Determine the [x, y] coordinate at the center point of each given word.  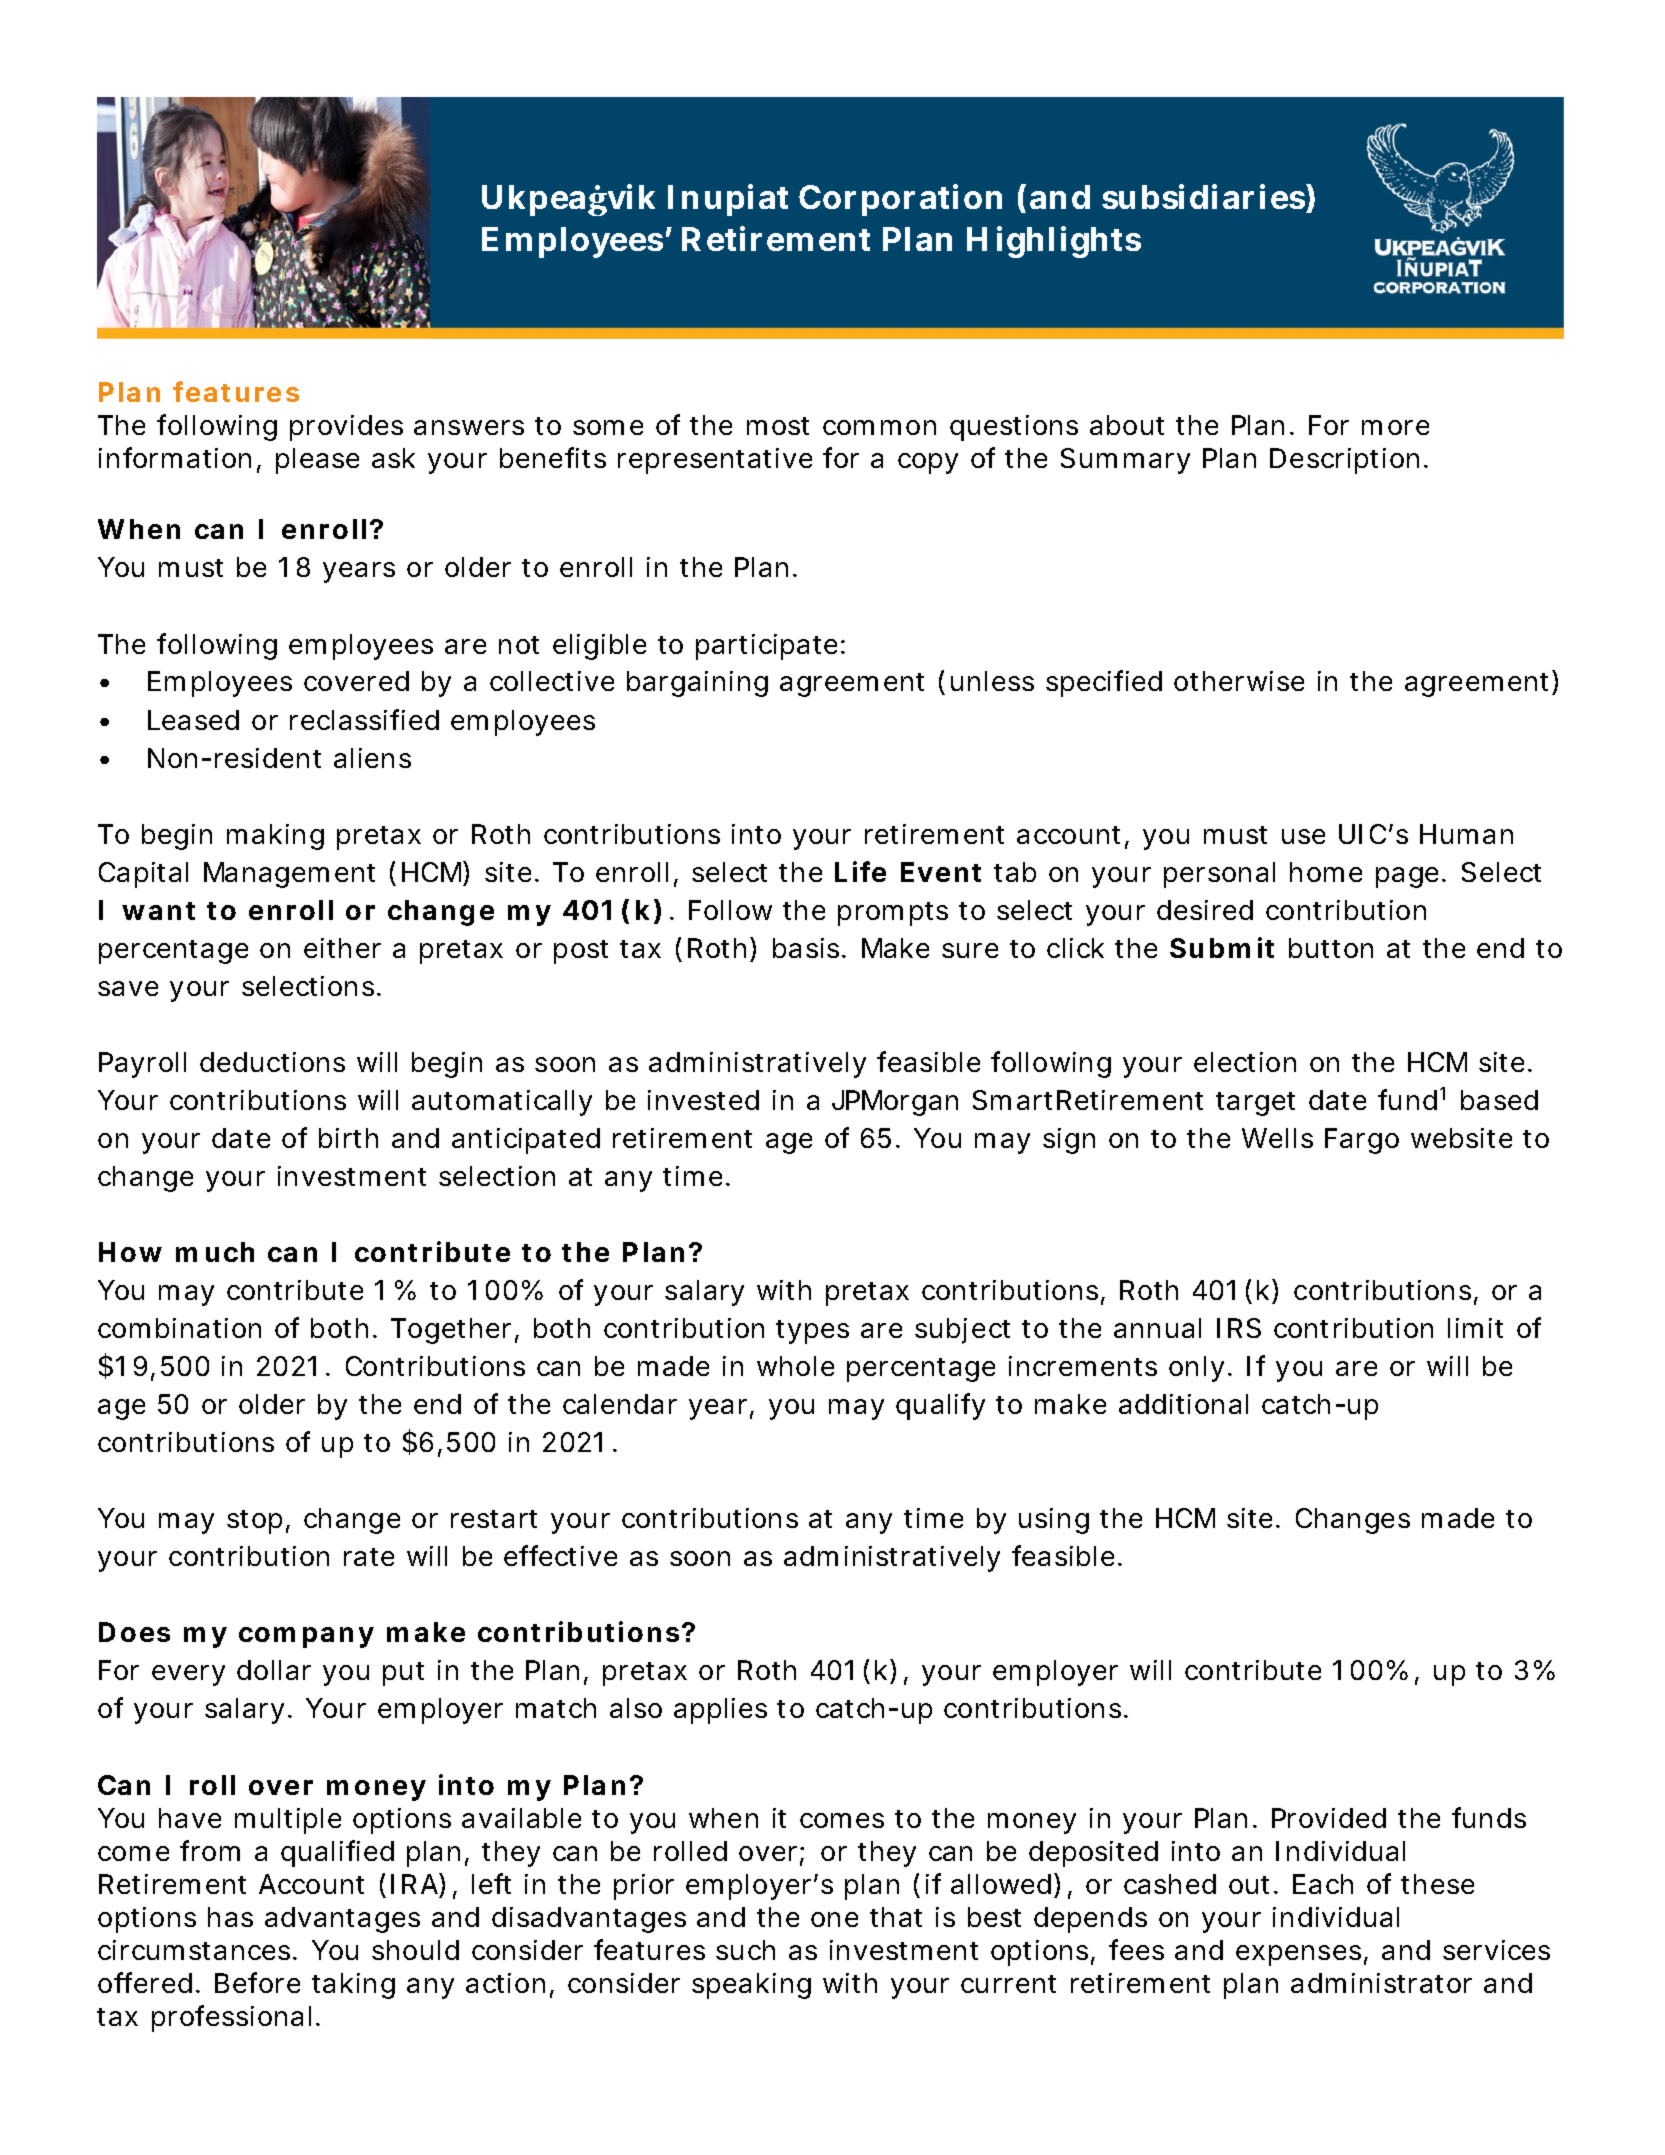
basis [806, 948]
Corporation [900, 200]
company [306, 1637]
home [1326, 872]
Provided [1329, 1818]
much [215, 1252]
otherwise [1239, 681]
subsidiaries [1203, 196]
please [317, 461]
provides [346, 428]
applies [720, 1711]
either [342, 948]
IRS [1239, 1328]
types [812, 1332]
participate [766, 647]
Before [257, 1982]
